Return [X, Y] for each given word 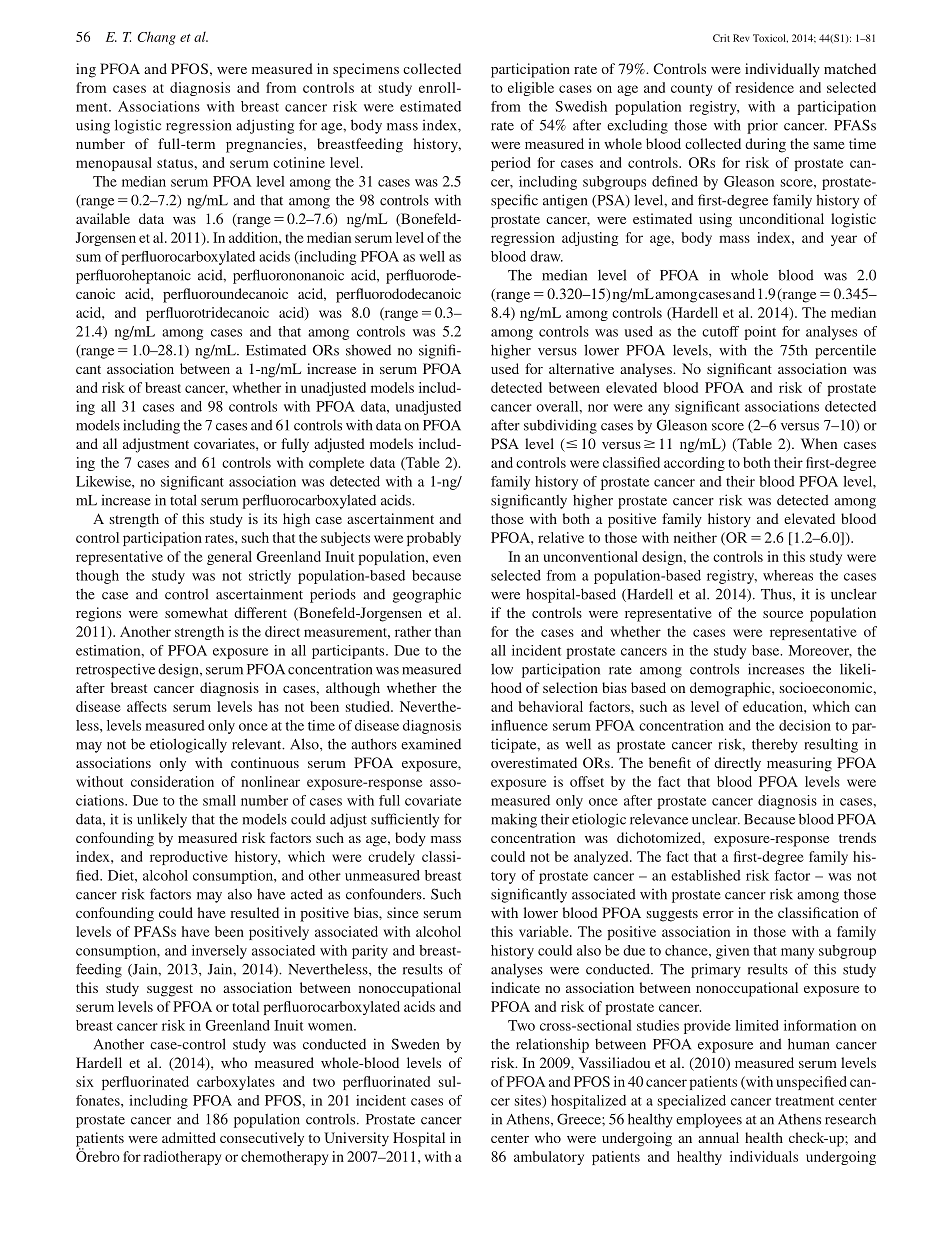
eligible [531, 89]
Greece [580, 1119]
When [819, 443]
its [270, 518]
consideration [172, 781]
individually [782, 70]
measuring [799, 764]
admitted [189, 1137]
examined [431, 744]
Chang [157, 38]
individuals [764, 1156]
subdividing [560, 426]
